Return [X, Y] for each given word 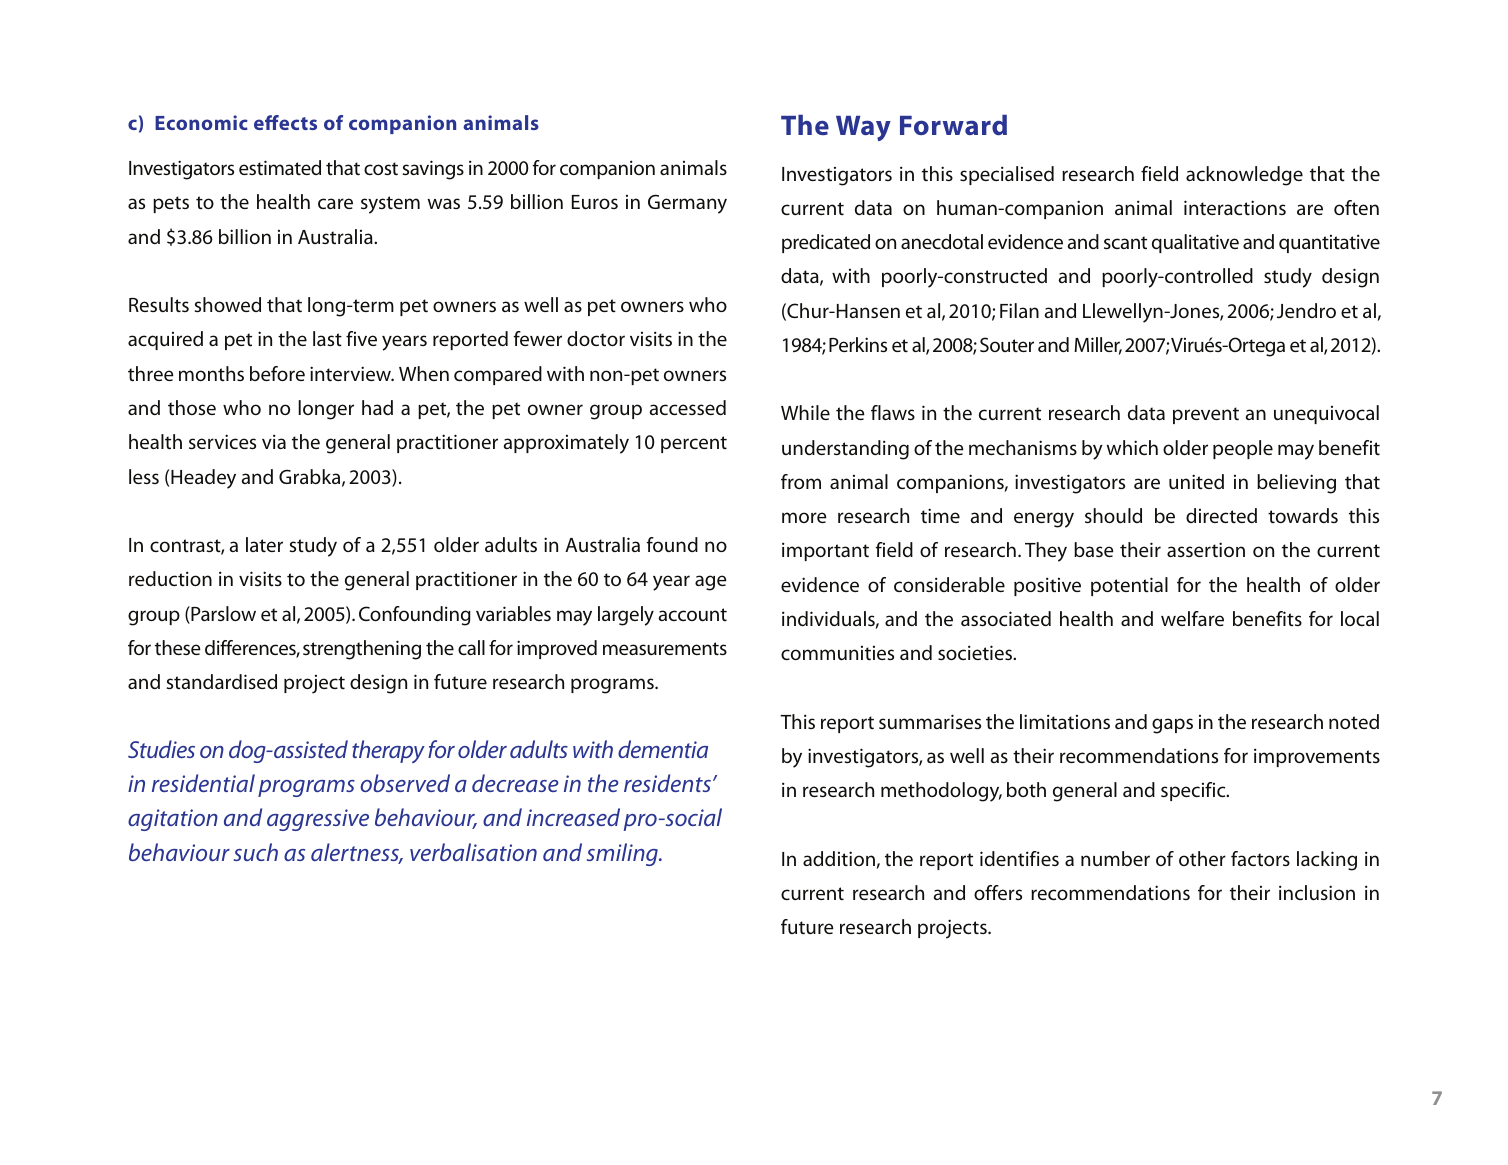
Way [863, 128]
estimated [280, 167]
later [264, 544]
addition [839, 858]
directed [1221, 515]
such [256, 852]
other [1202, 859]
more [804, 517]
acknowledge [1244, 176]
